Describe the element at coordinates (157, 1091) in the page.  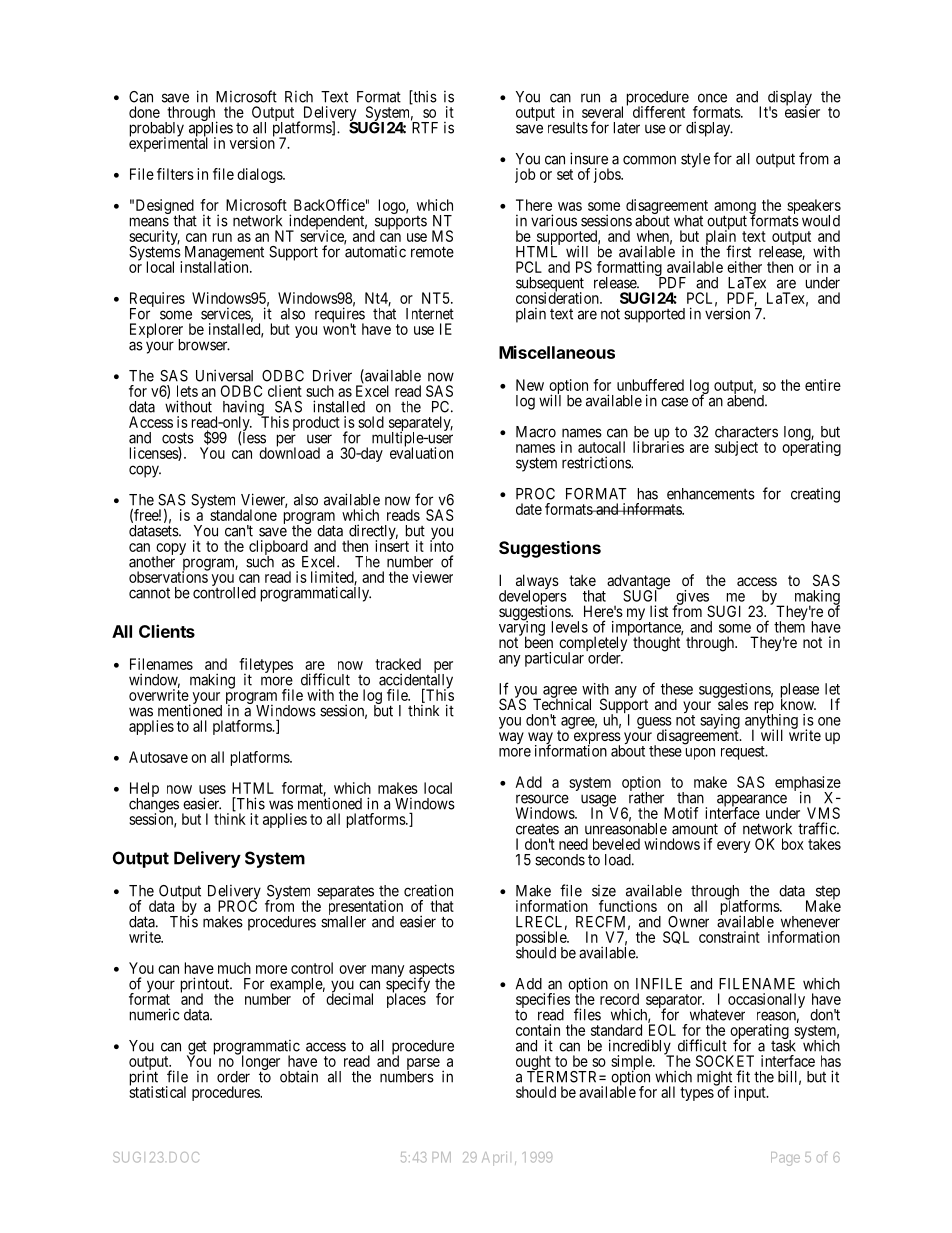
I see `statistical` at that location.
